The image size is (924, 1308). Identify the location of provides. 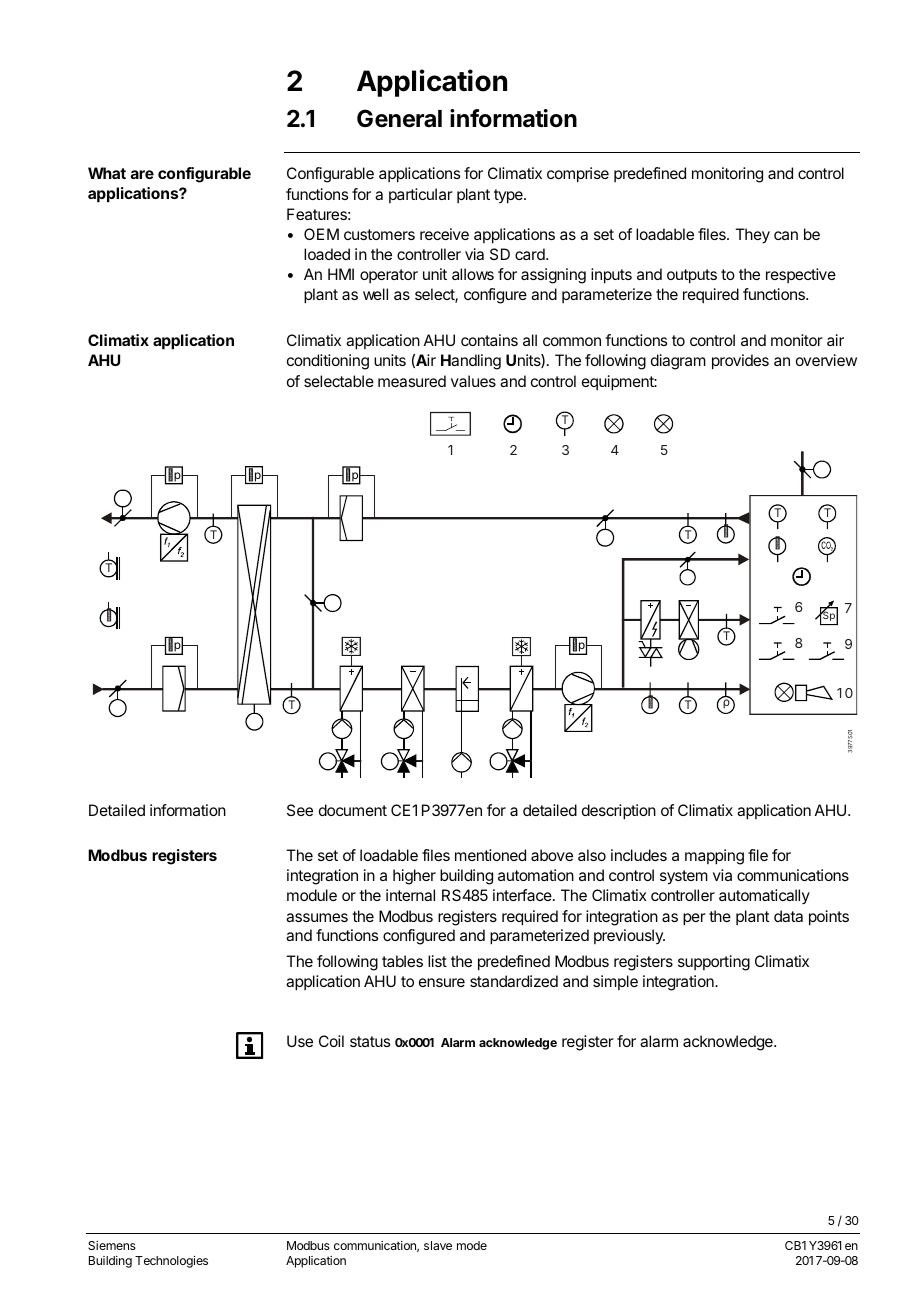
(740, 362).
